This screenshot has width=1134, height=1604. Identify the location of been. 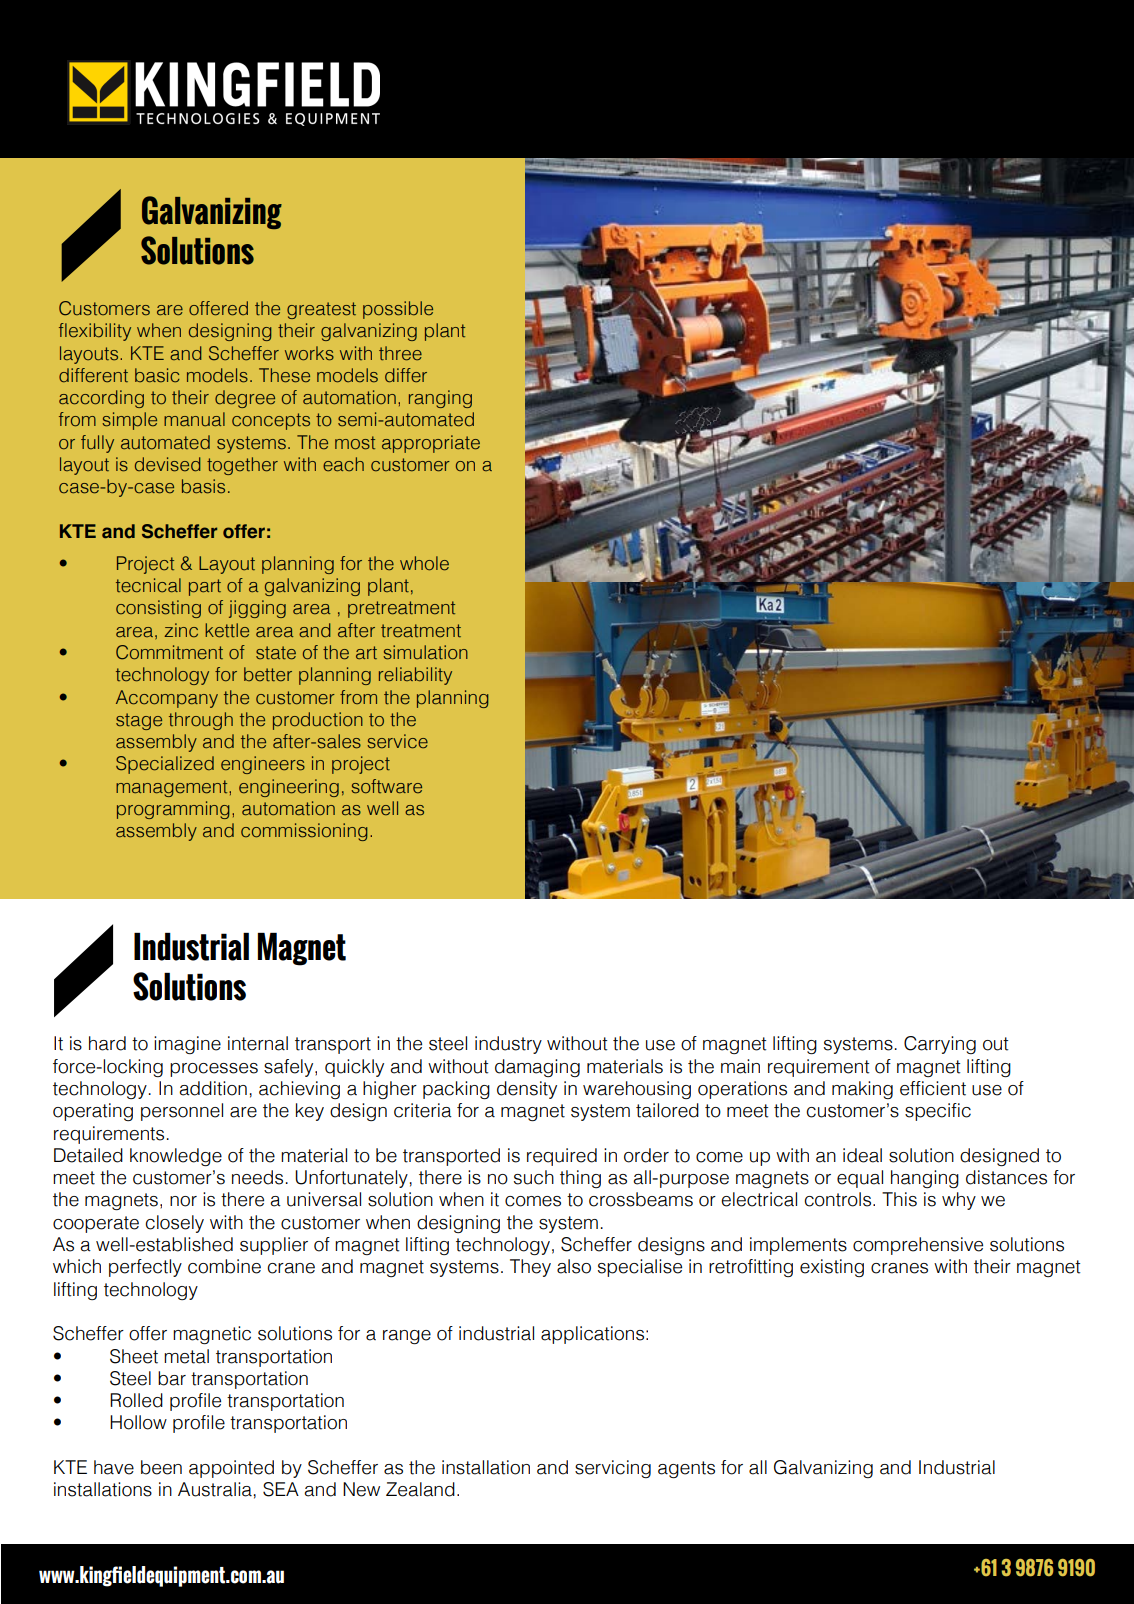
(161, 1467).
